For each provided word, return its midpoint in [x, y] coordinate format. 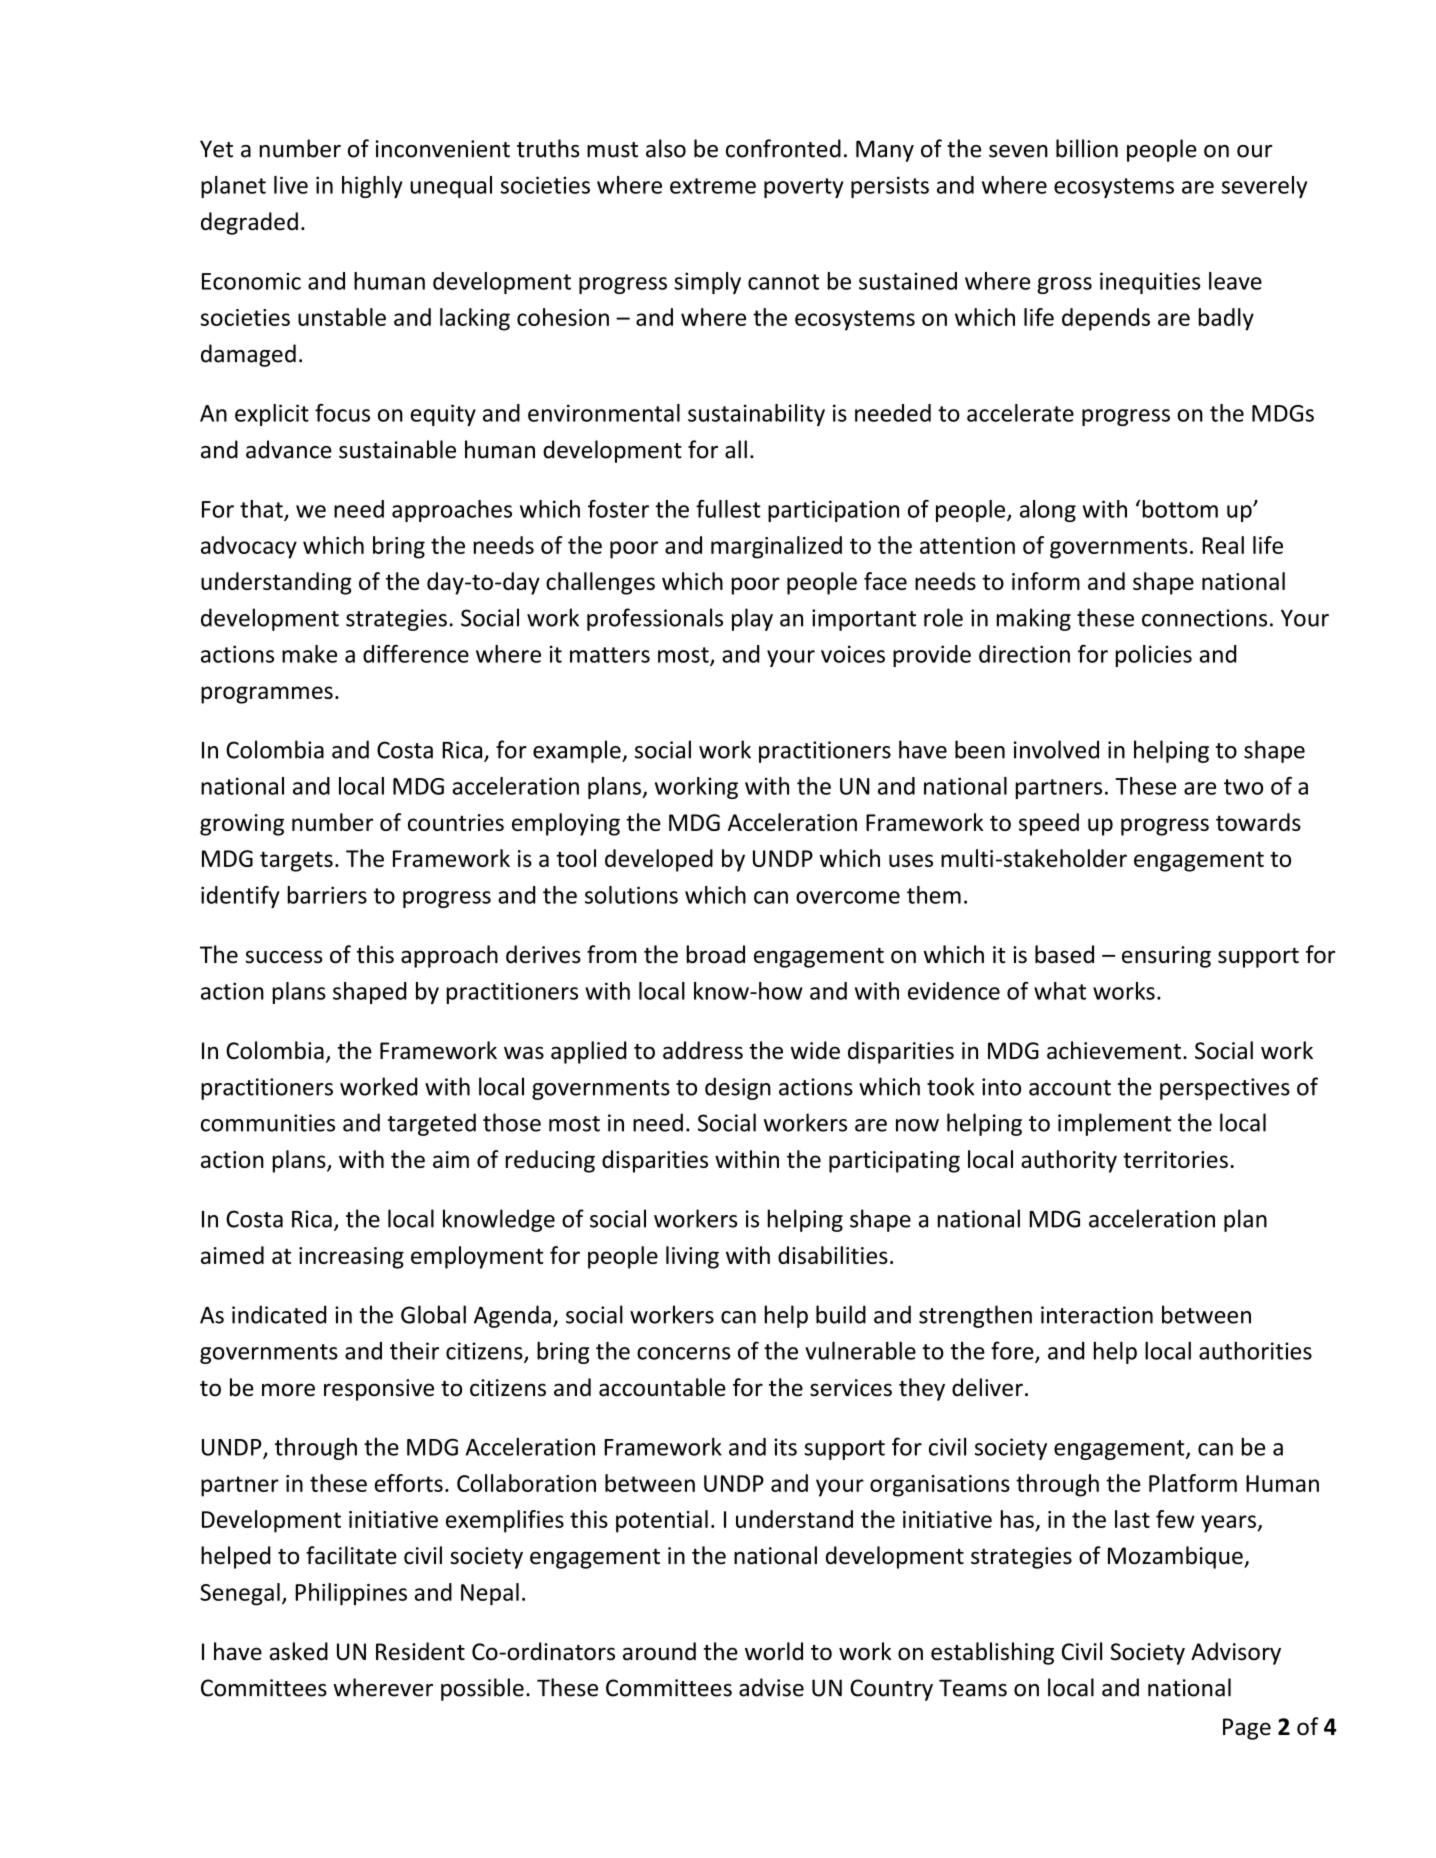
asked [299, 1651]
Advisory [1236, 1653]
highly [372, 187]
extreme [713, 186]
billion [1087, 148]
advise [771, 1687]
